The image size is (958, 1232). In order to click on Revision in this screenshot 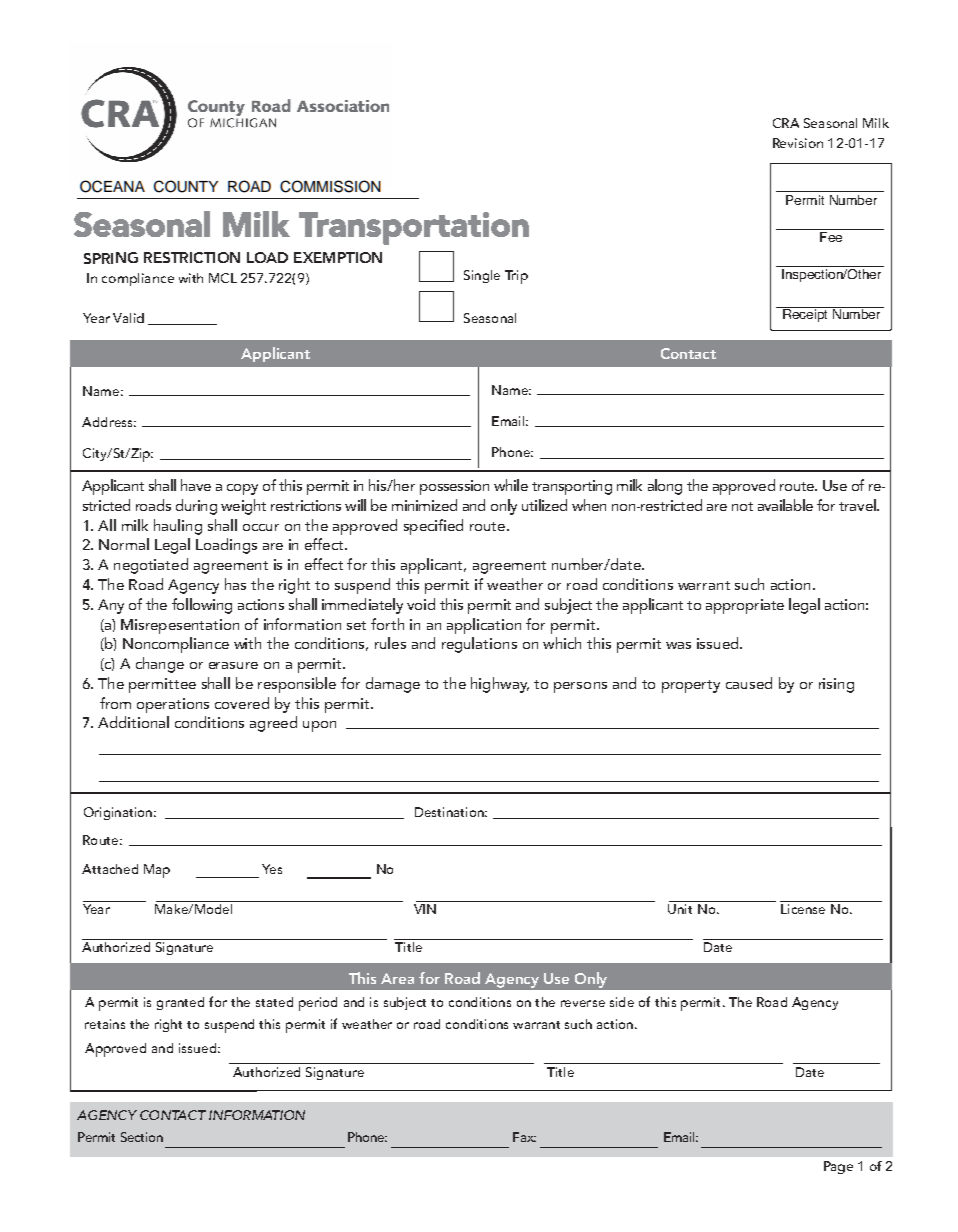, I will do `click(798, 143)`.
